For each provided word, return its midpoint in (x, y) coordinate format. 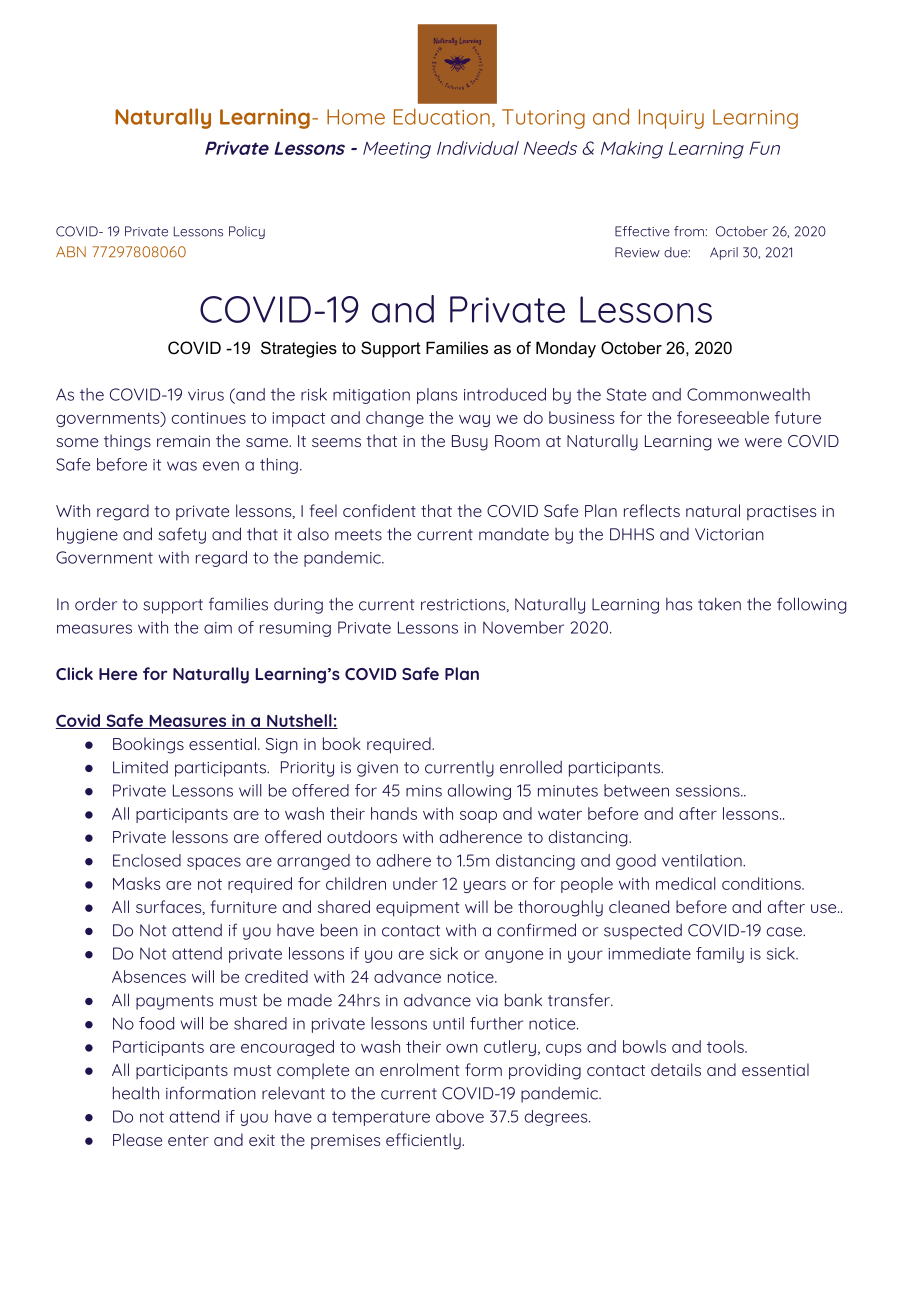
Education (442, 116)
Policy (247, 232)
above (460, 1116)
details (676, 1069)
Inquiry (671, 119)
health (136, 1093)
